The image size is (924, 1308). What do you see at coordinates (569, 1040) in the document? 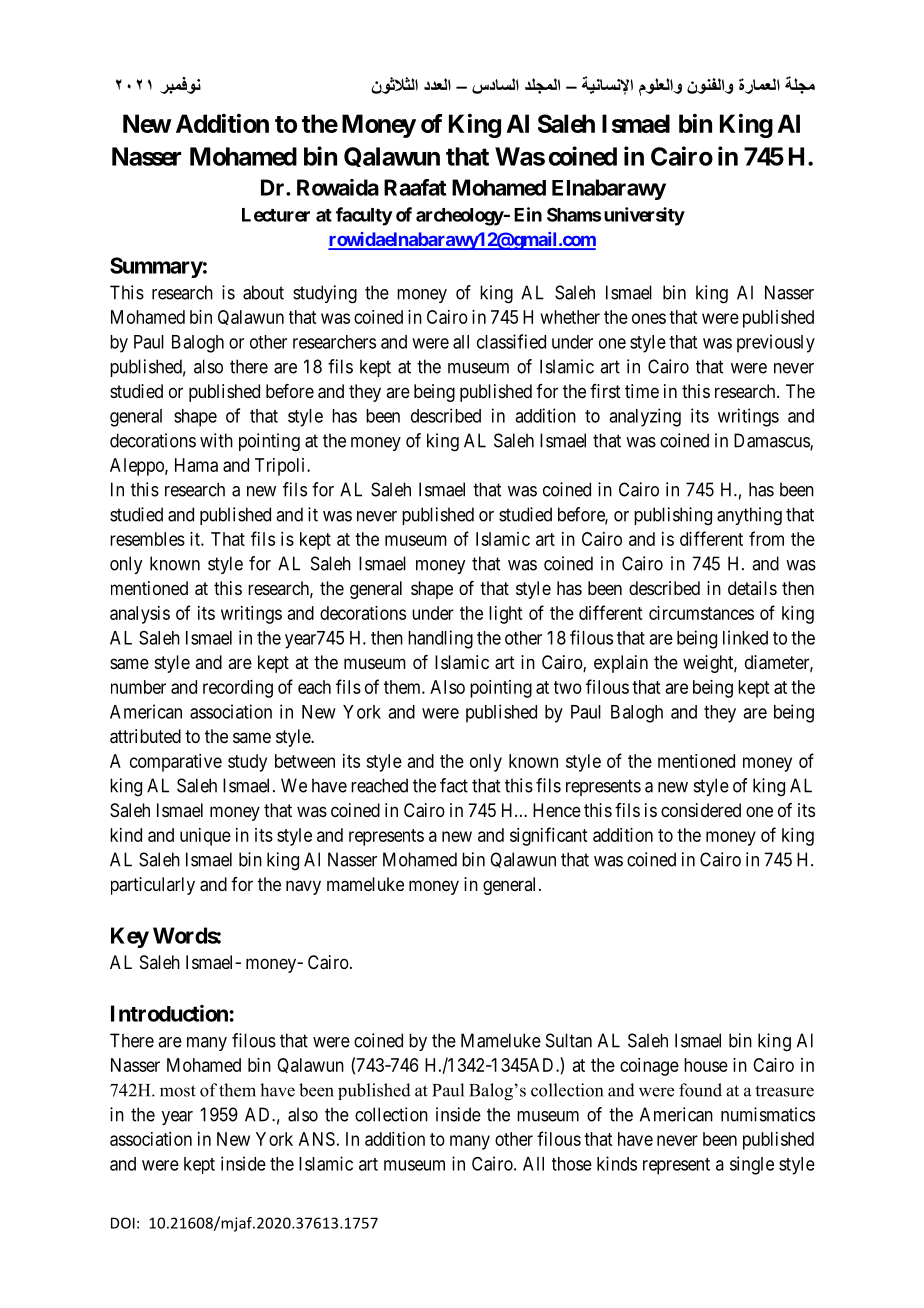
I see `Sultan` at bounding box center [569, 1040].
